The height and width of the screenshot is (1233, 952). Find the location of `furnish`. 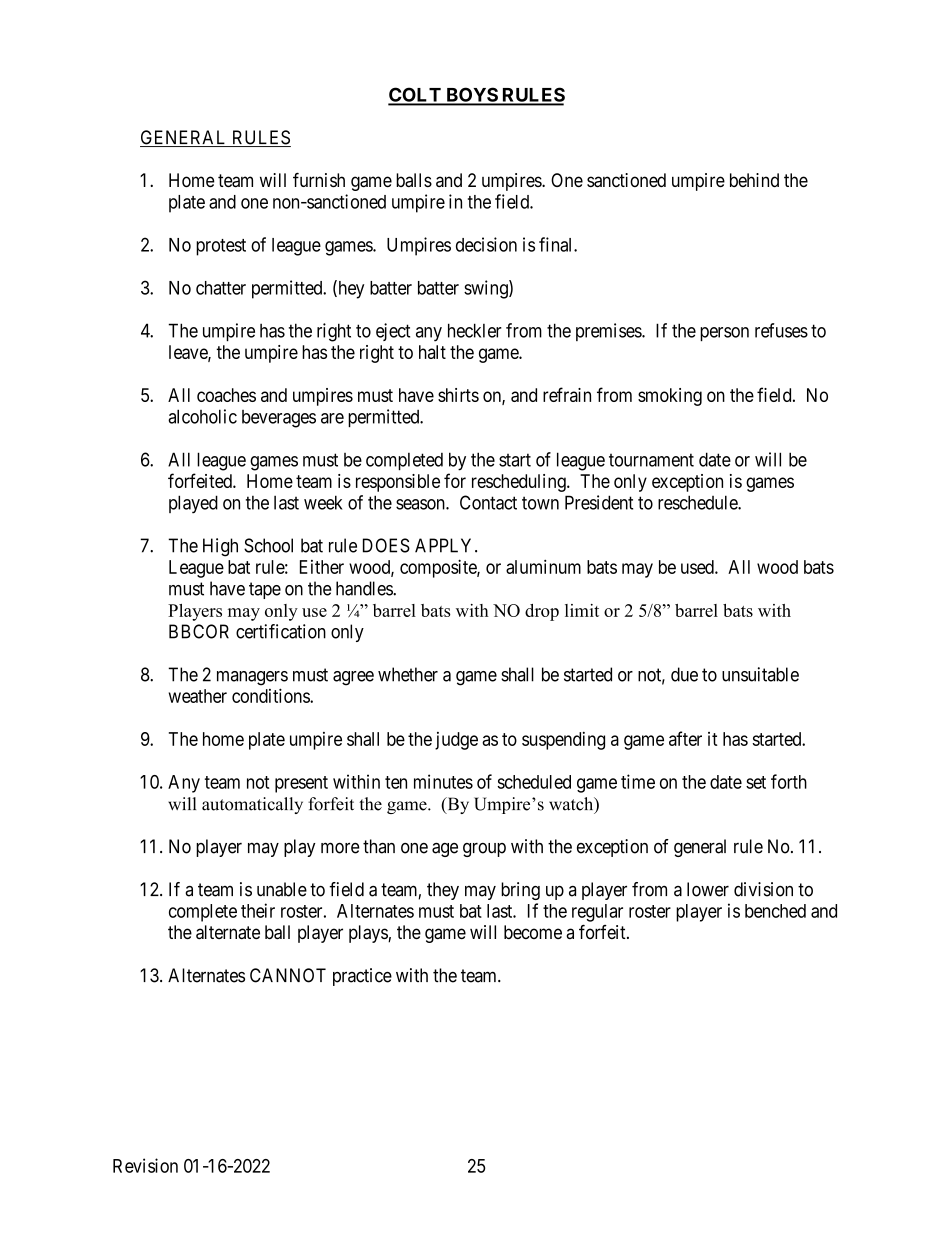

furnish is located at coordinates (319, 179).
